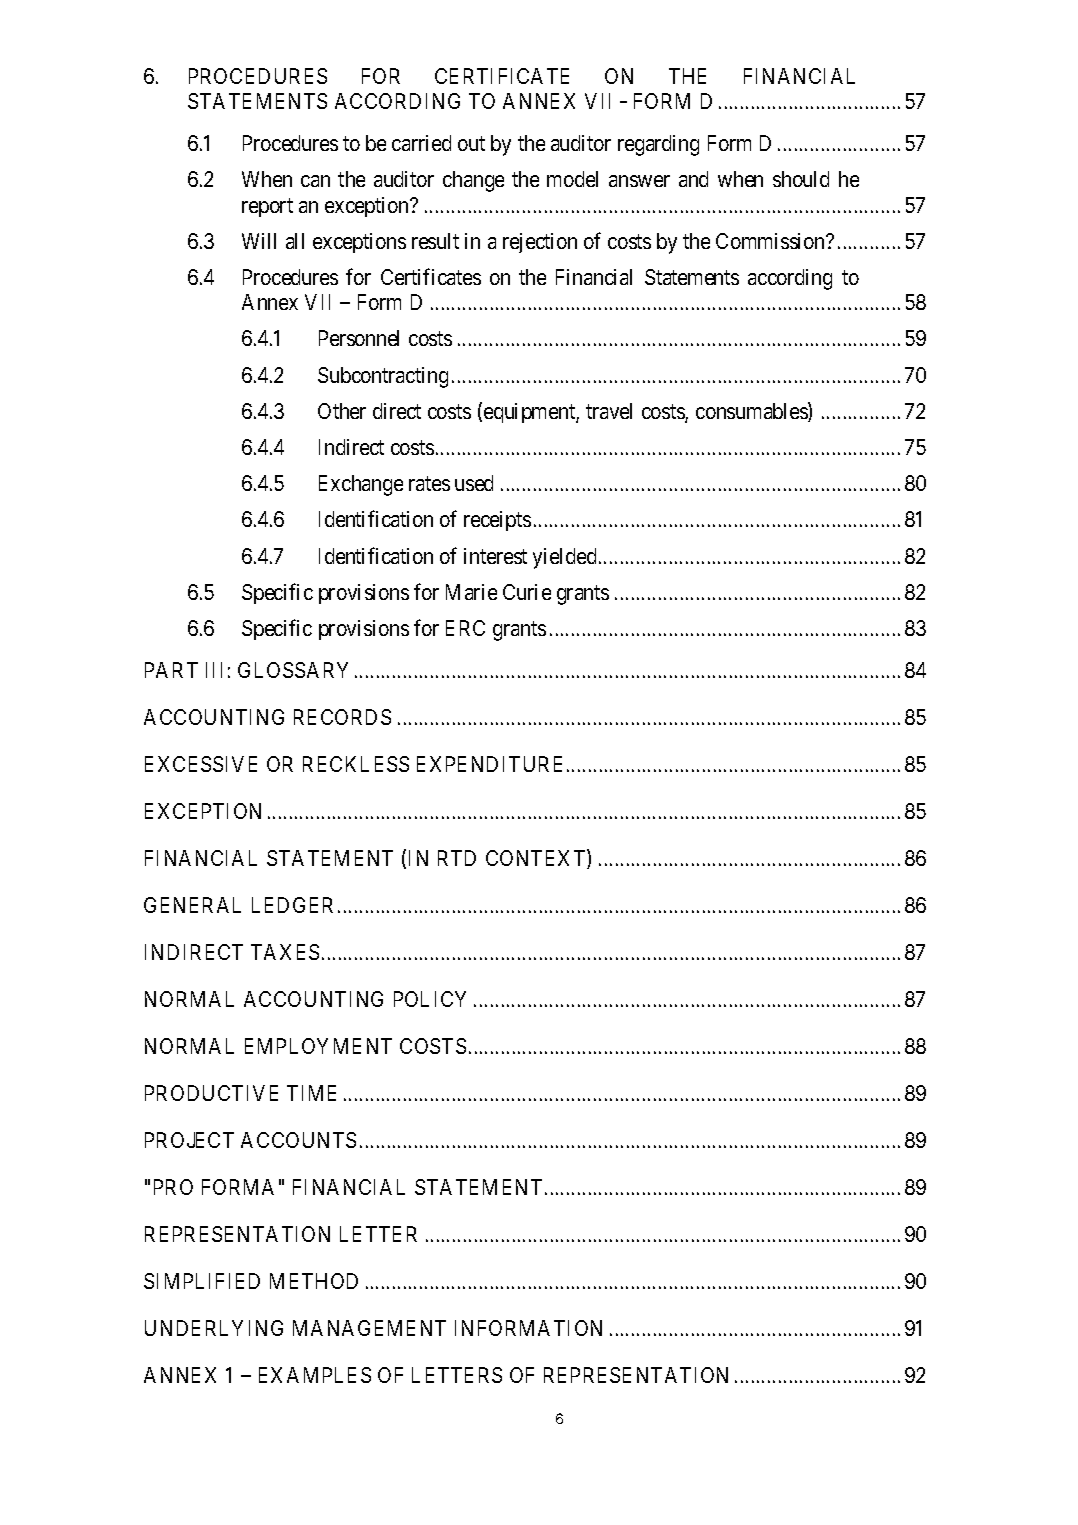  I want to click on ERC, so click(465, 628).
